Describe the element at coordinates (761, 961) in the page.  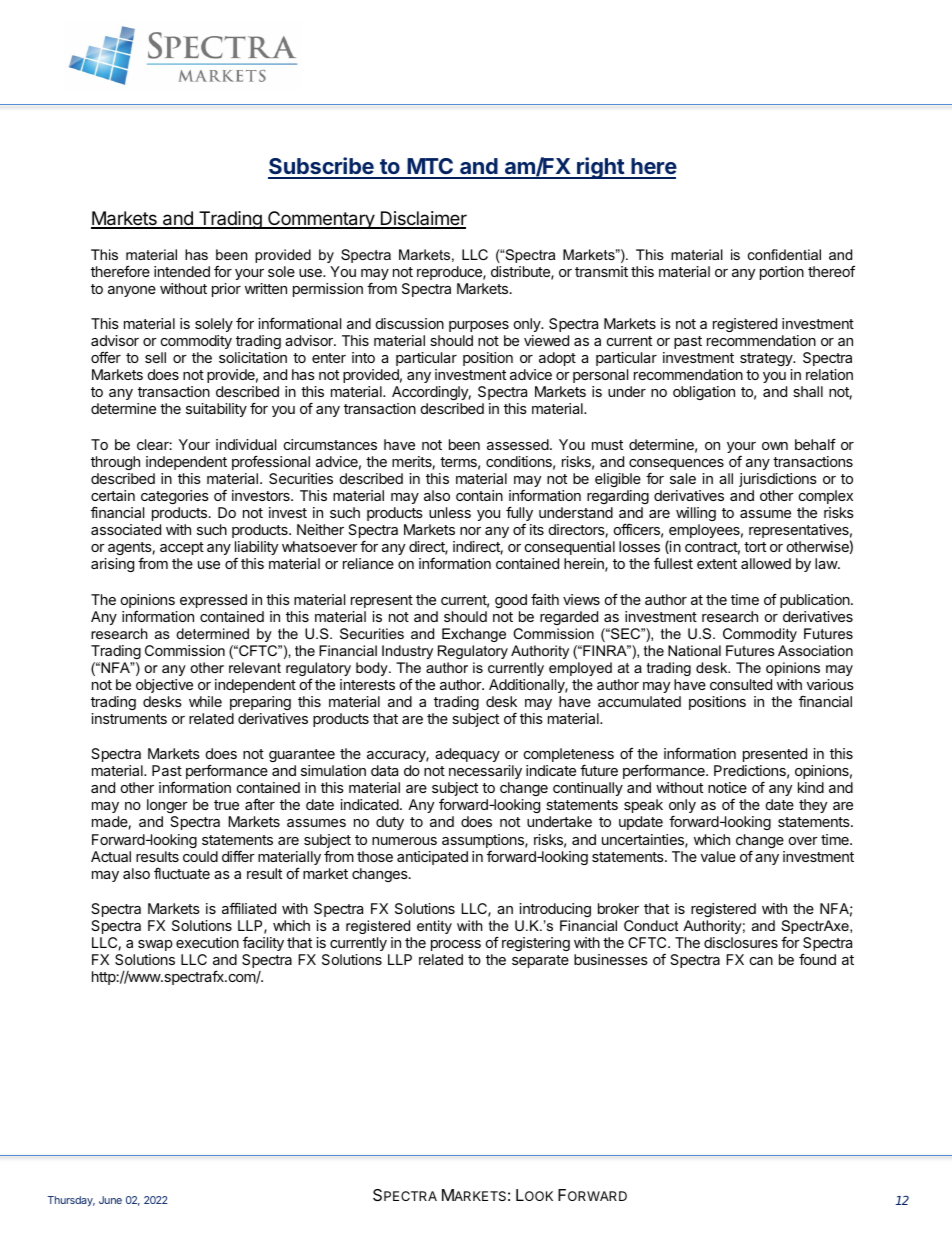
I see `can` at that location.
